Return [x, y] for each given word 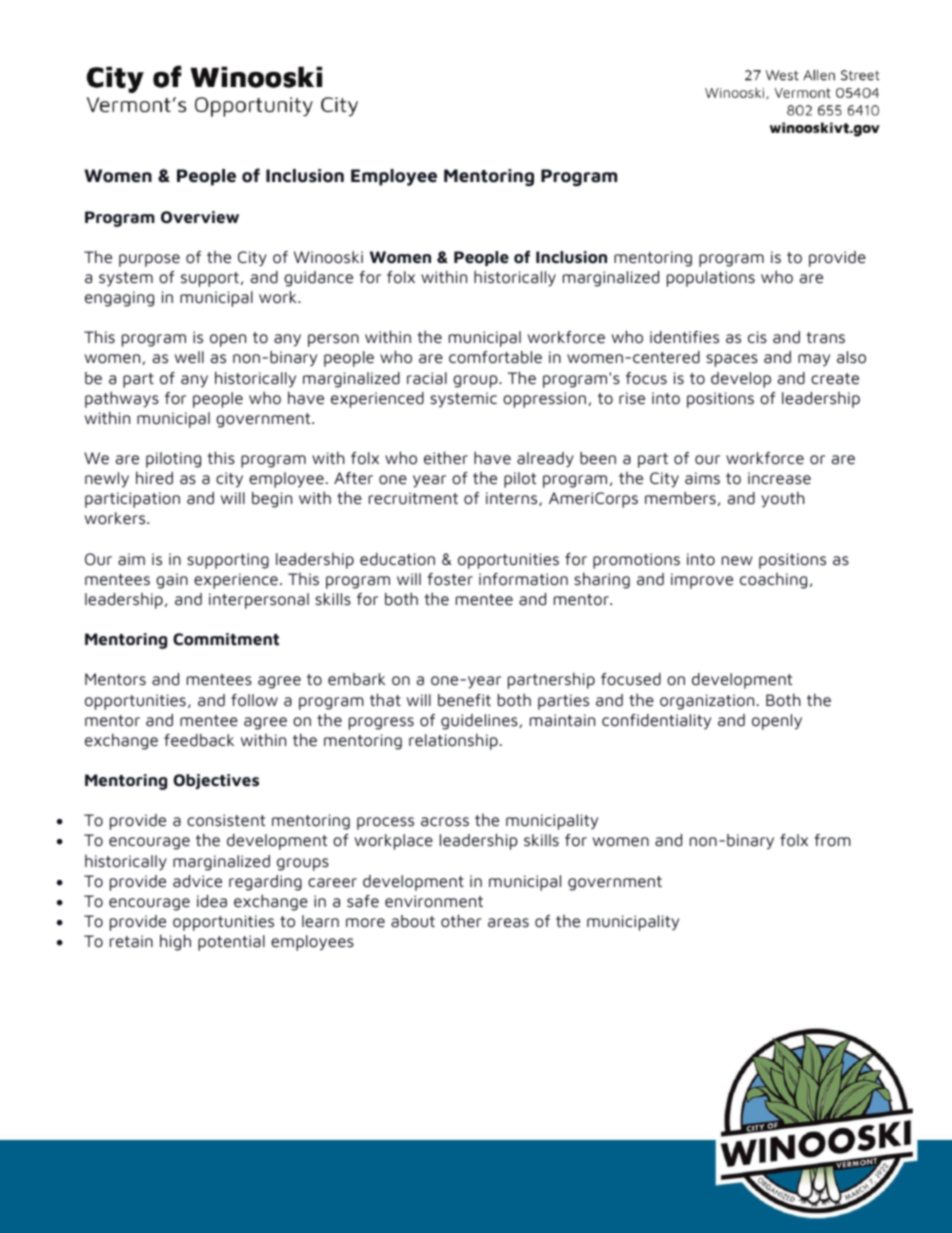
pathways [122, 399]
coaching [773, 581]
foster [450, 579]
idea [212, 901]
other [461, 921]
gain [172, 581]
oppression [544, 400]
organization [707, 702]
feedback [199, 740]
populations [711, 279]
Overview [200, 217]
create [835, 379]
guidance [318, 279]
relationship [453, 741]
